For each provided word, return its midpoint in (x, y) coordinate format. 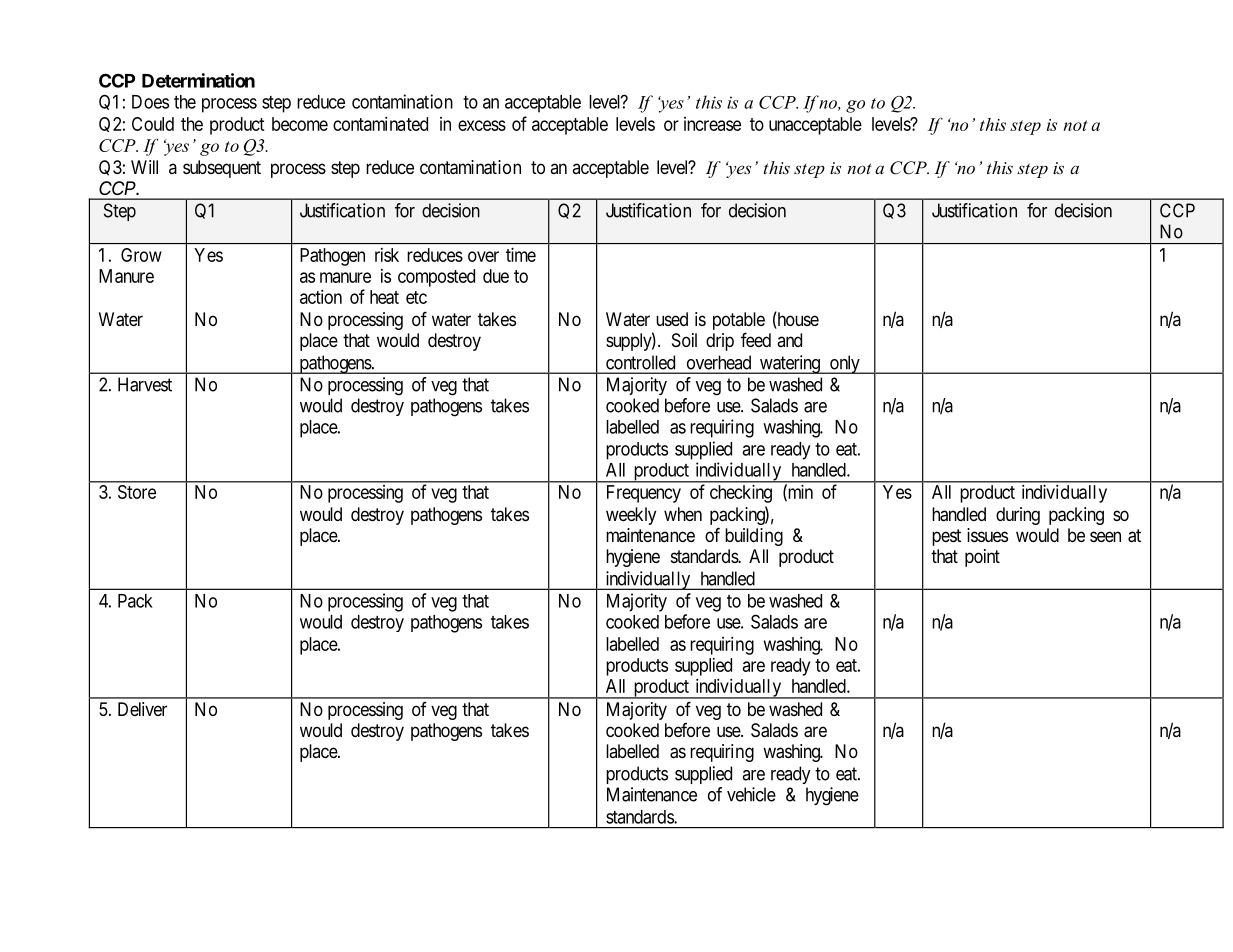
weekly (631, 516)
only (845, 364)
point (982, 558)
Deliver (142, 709)
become (300, 124)
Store (137, 492)
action (321, 297)
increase (712, 124)
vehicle (751, 794)
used (672, 319)
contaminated (380, 124)
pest (946, 537)
